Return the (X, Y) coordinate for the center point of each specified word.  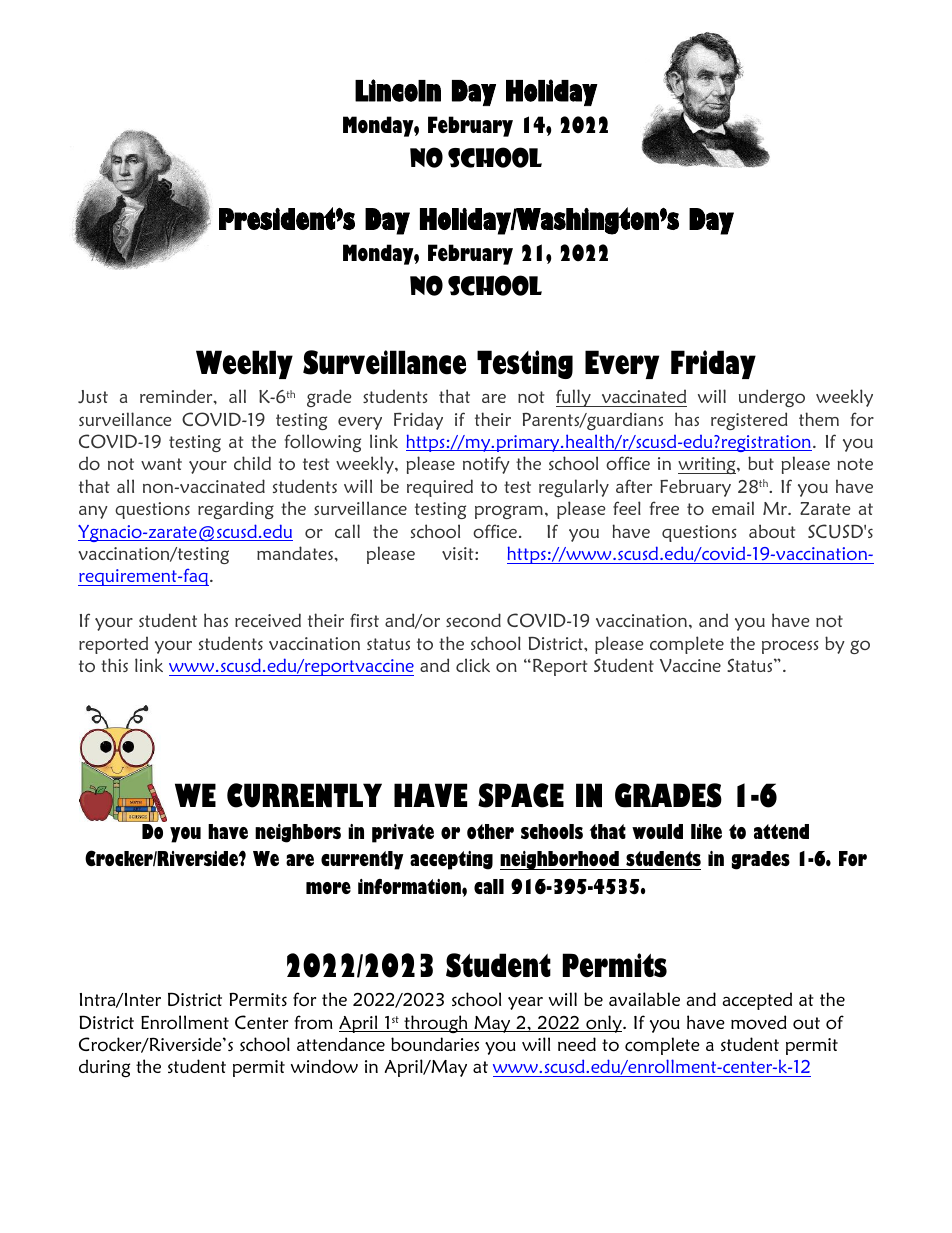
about (772, 531)
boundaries (435, 1044)
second (473, 620)
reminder (177, 396)
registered (749, 421)
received (268, 620)
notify (486, 465)
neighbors (298, 833)
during (104, 1068)
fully (574, 398)
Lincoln (398, 90)
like (706, 831)
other (490, 831)
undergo (772, 398)
